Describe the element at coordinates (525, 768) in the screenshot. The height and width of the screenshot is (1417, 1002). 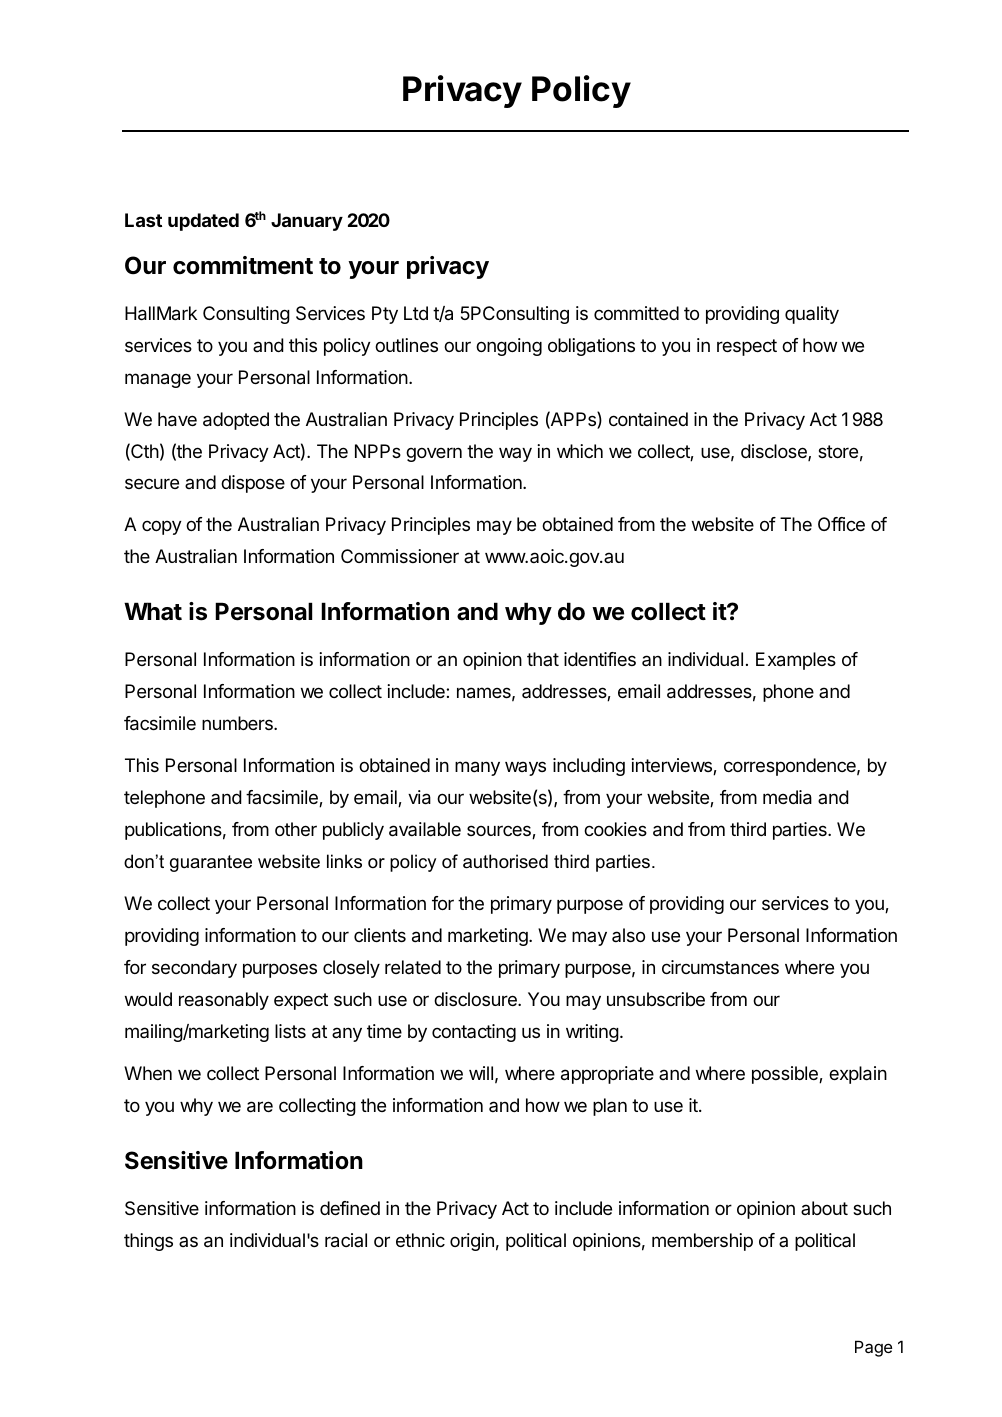
I see `ways` at that location.
